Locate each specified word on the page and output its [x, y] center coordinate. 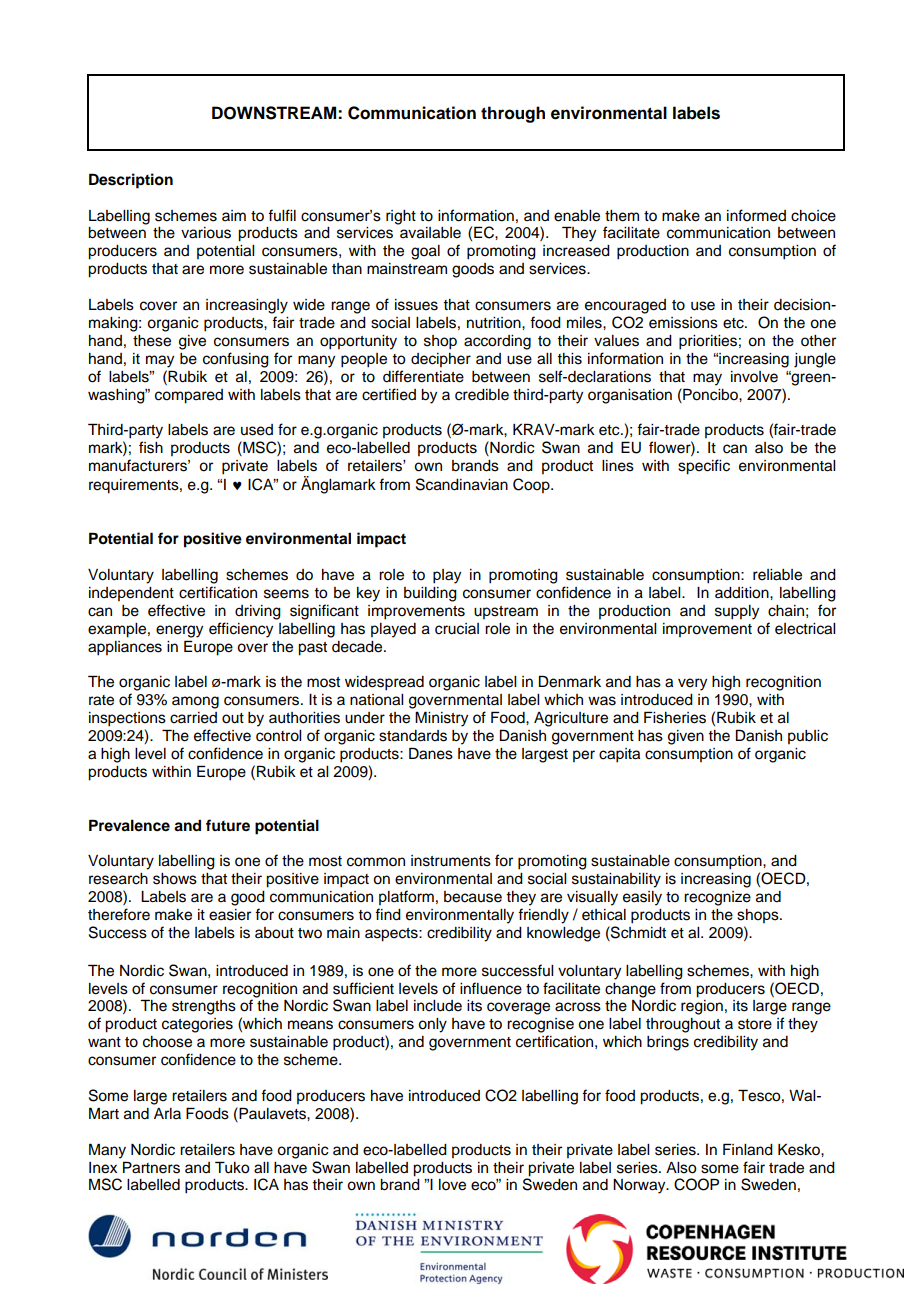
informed [756, 215]
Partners [151, 1167]
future [228, 825]
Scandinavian [462, 484]
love [452, 1185]
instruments [451, 861]
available [430, 233]
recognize [717, 898]
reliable [777, 575]
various [206, 233]
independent [131, 594]
